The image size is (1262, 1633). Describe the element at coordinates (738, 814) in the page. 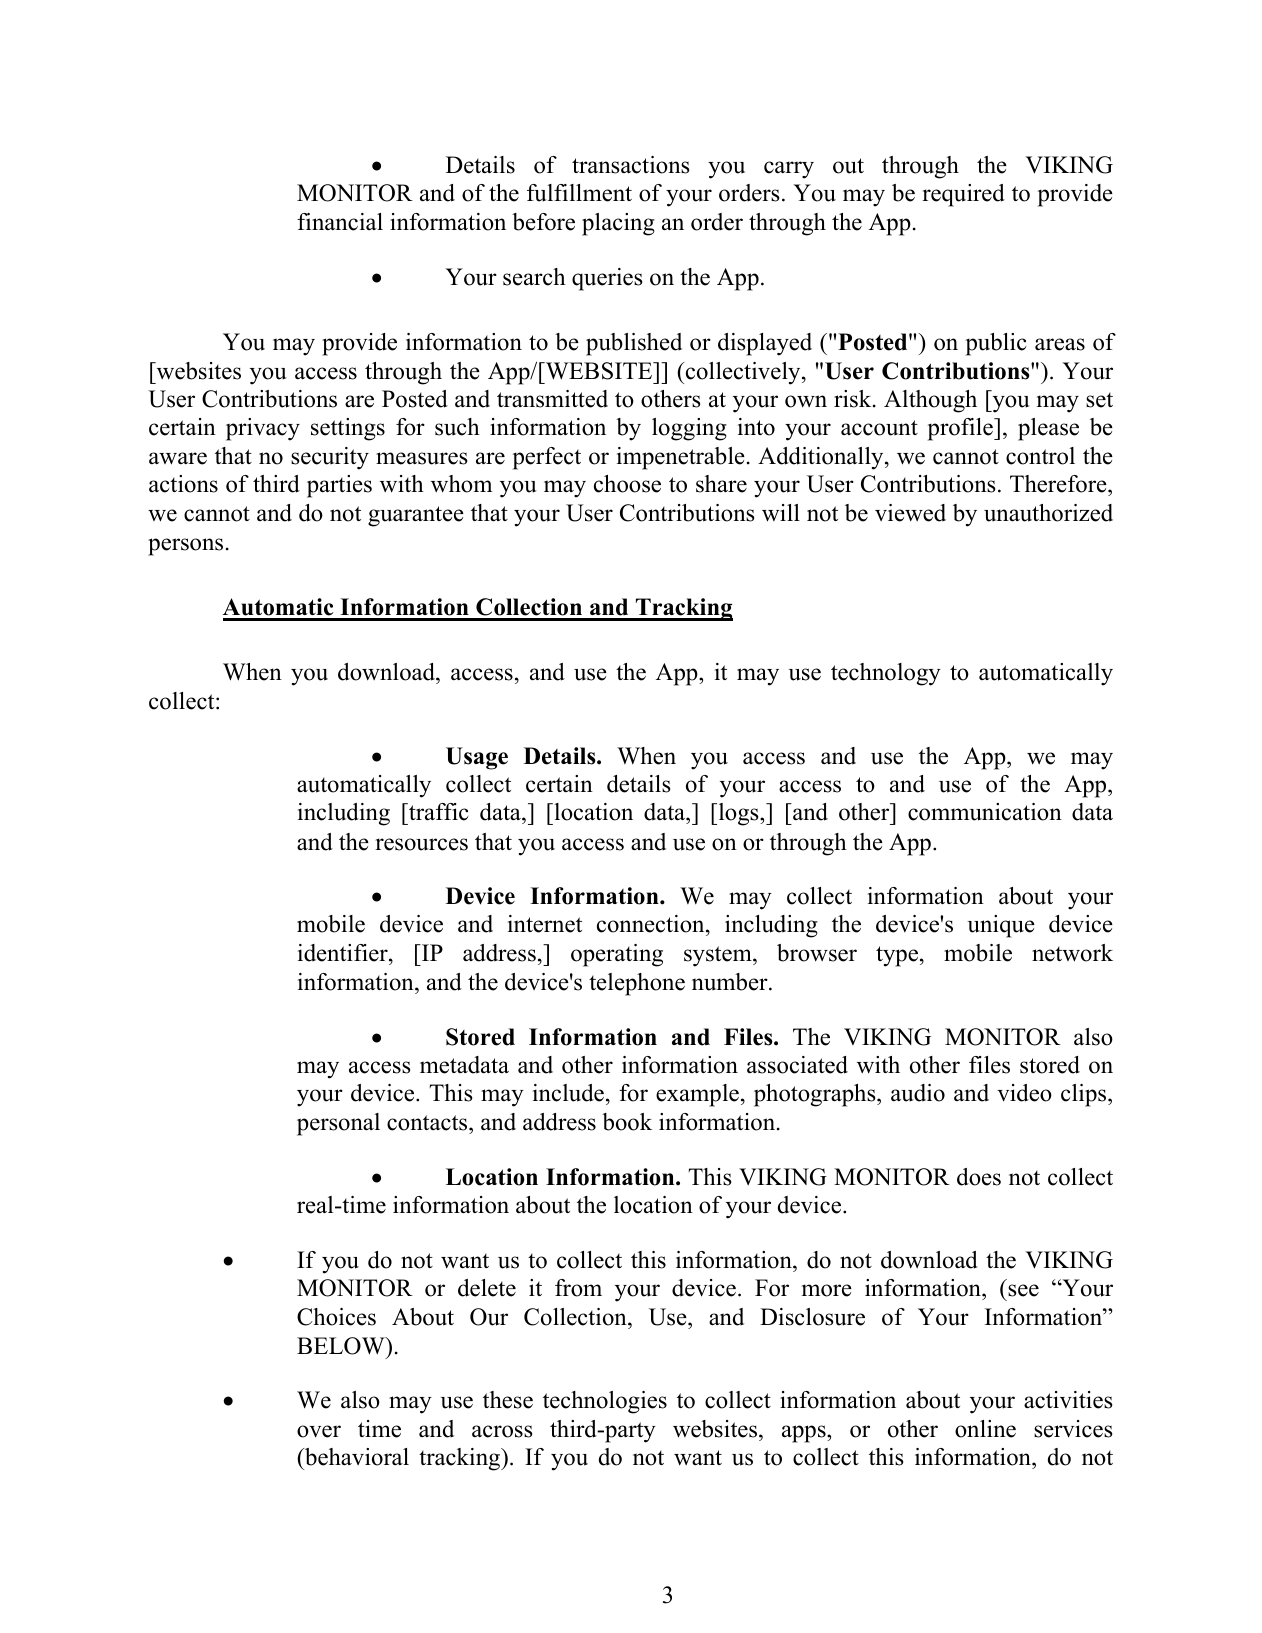

I see `logs` at that location.
